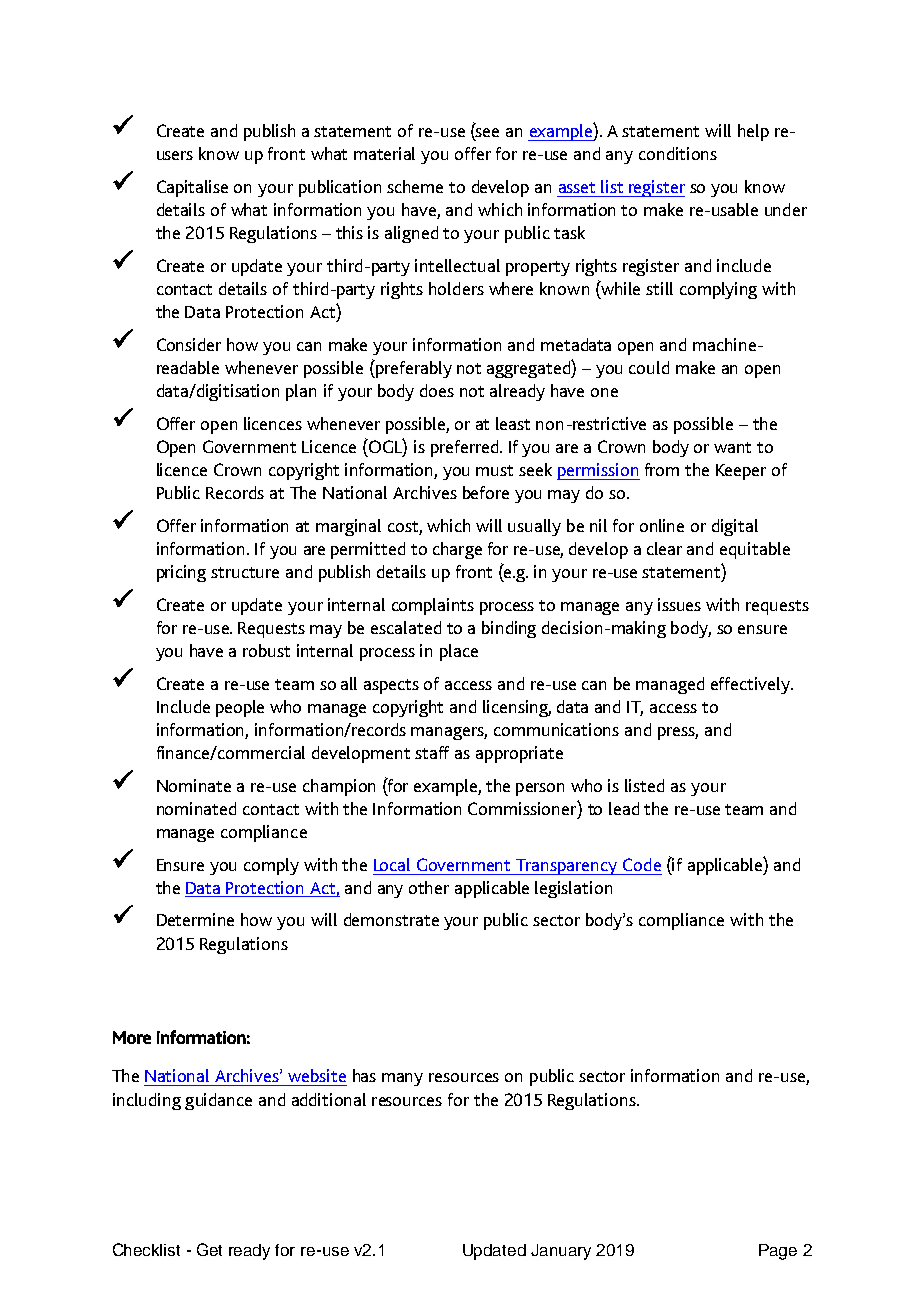 This document has height=1308, width=924. I want to click on staff, so click(432, 752).
